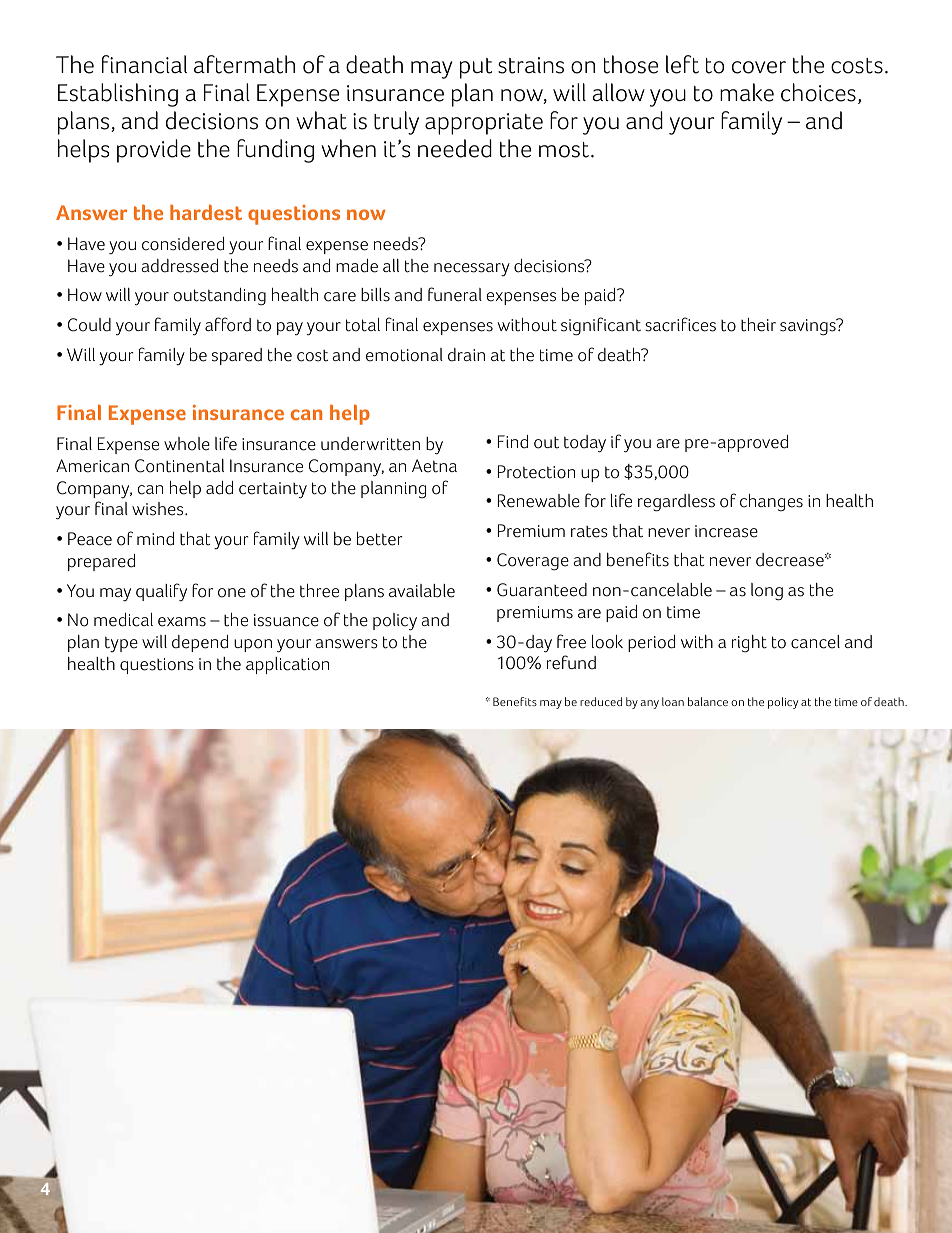  I want to click on sacrifices, so click(680, 324).
